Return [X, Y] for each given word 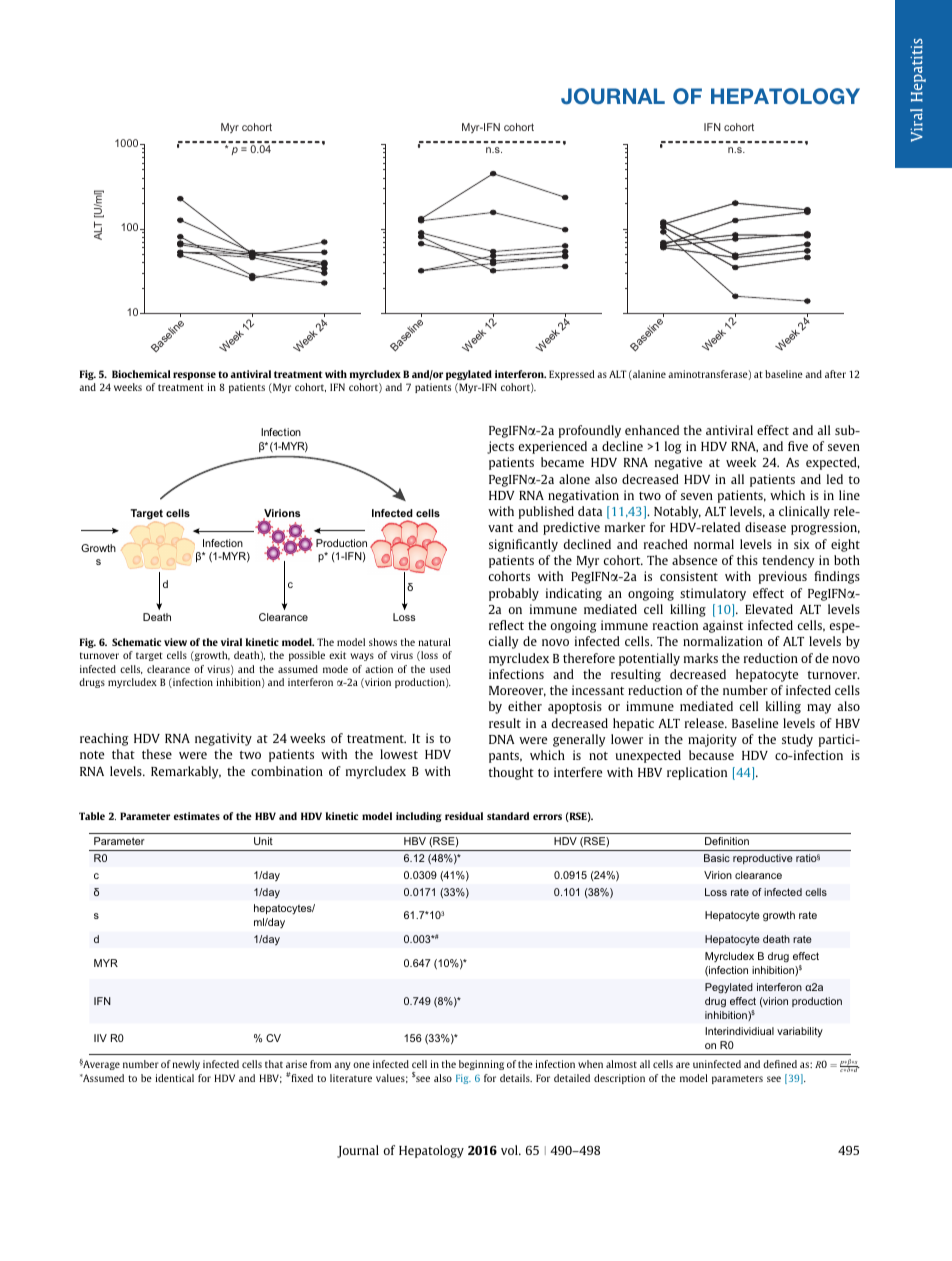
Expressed [571, 375]
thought [511, 773]
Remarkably [186, 772]
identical [174, 1078]
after [835, 374]
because [711, 755]
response [194, 376]
